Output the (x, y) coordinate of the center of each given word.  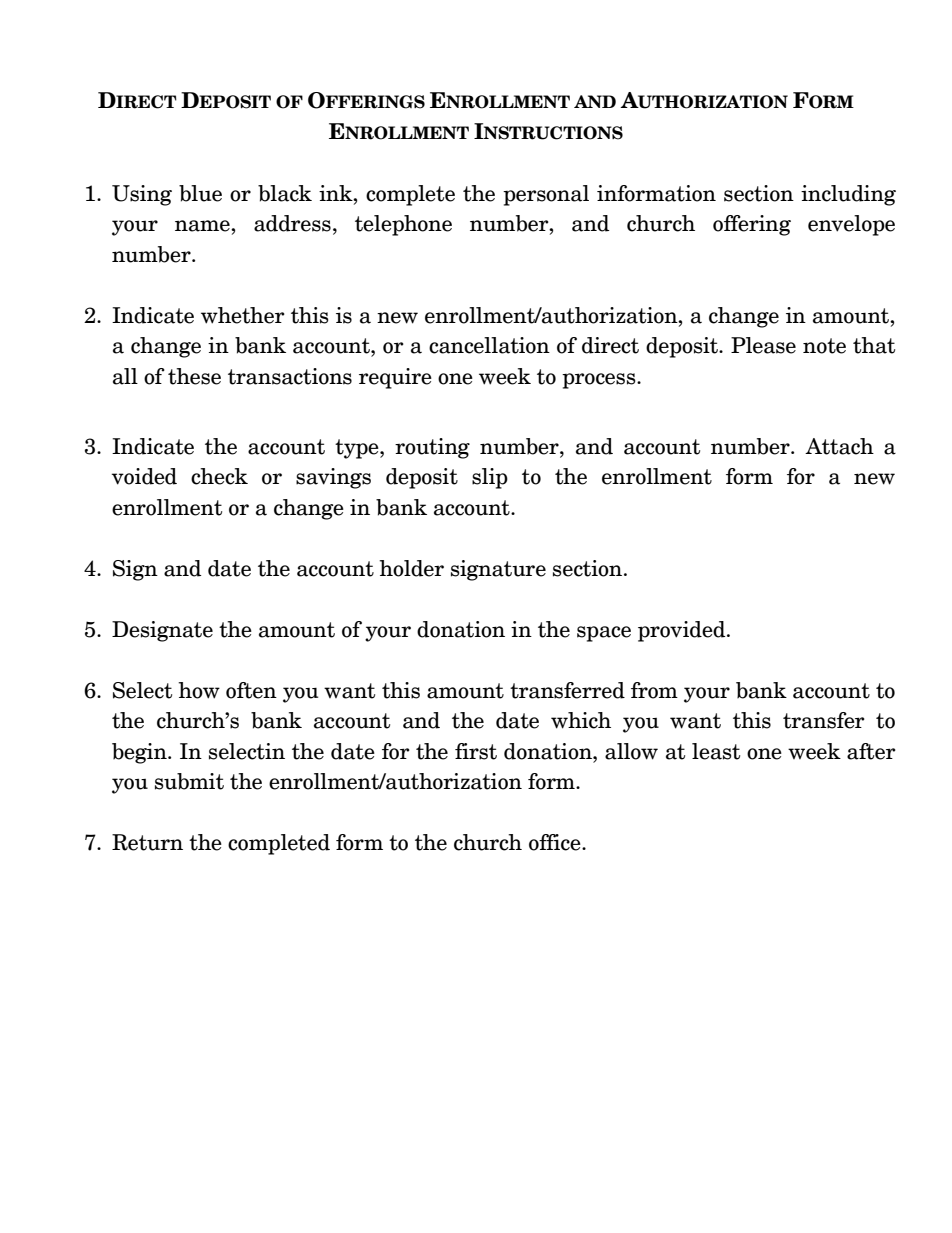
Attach (839, 446)
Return (147, 842)
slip (490, 478)
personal (546, 195)
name (203, 226)
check (219, 476)
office (556, 842)
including (848, 195)
